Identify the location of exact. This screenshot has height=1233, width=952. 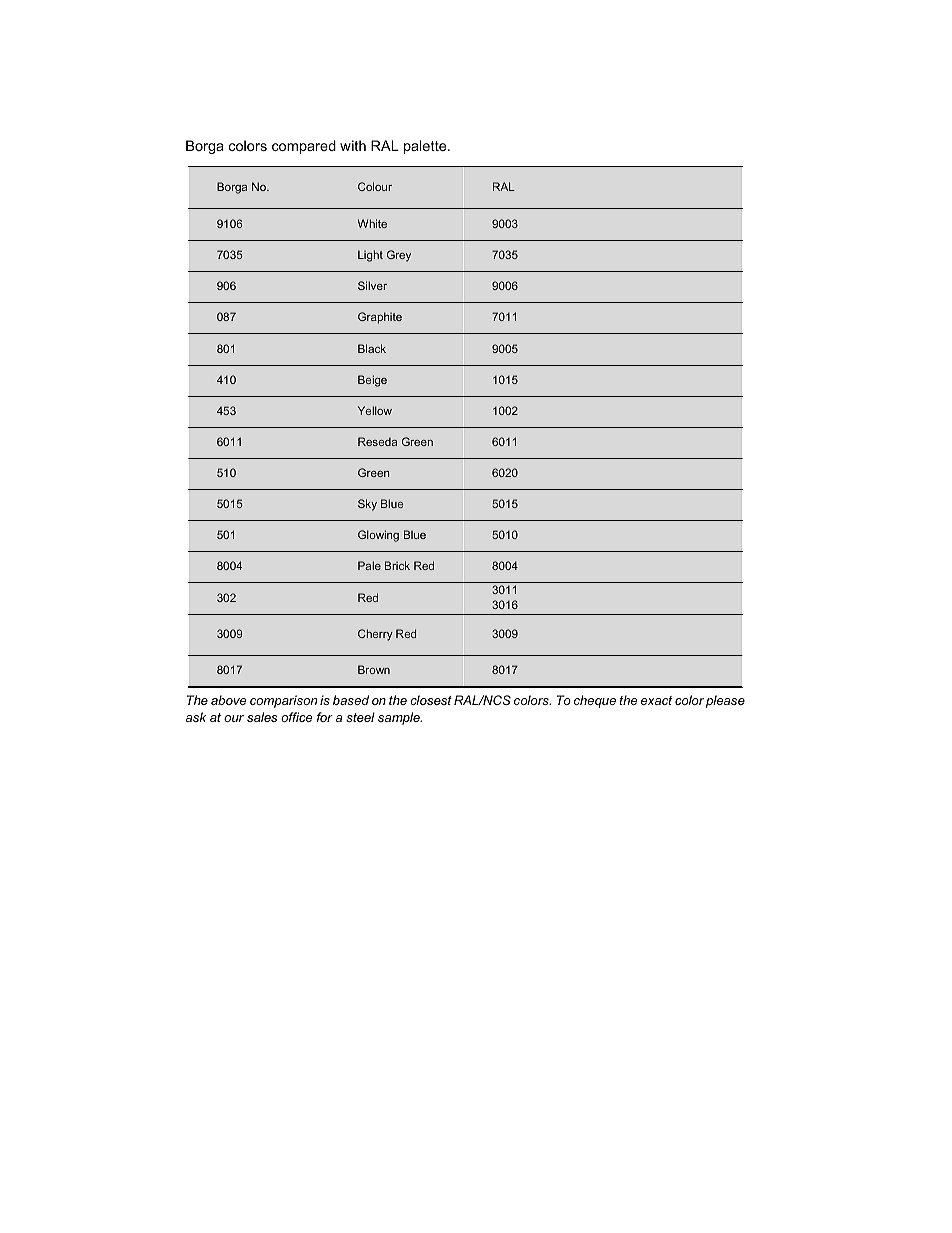
(656, 700).
